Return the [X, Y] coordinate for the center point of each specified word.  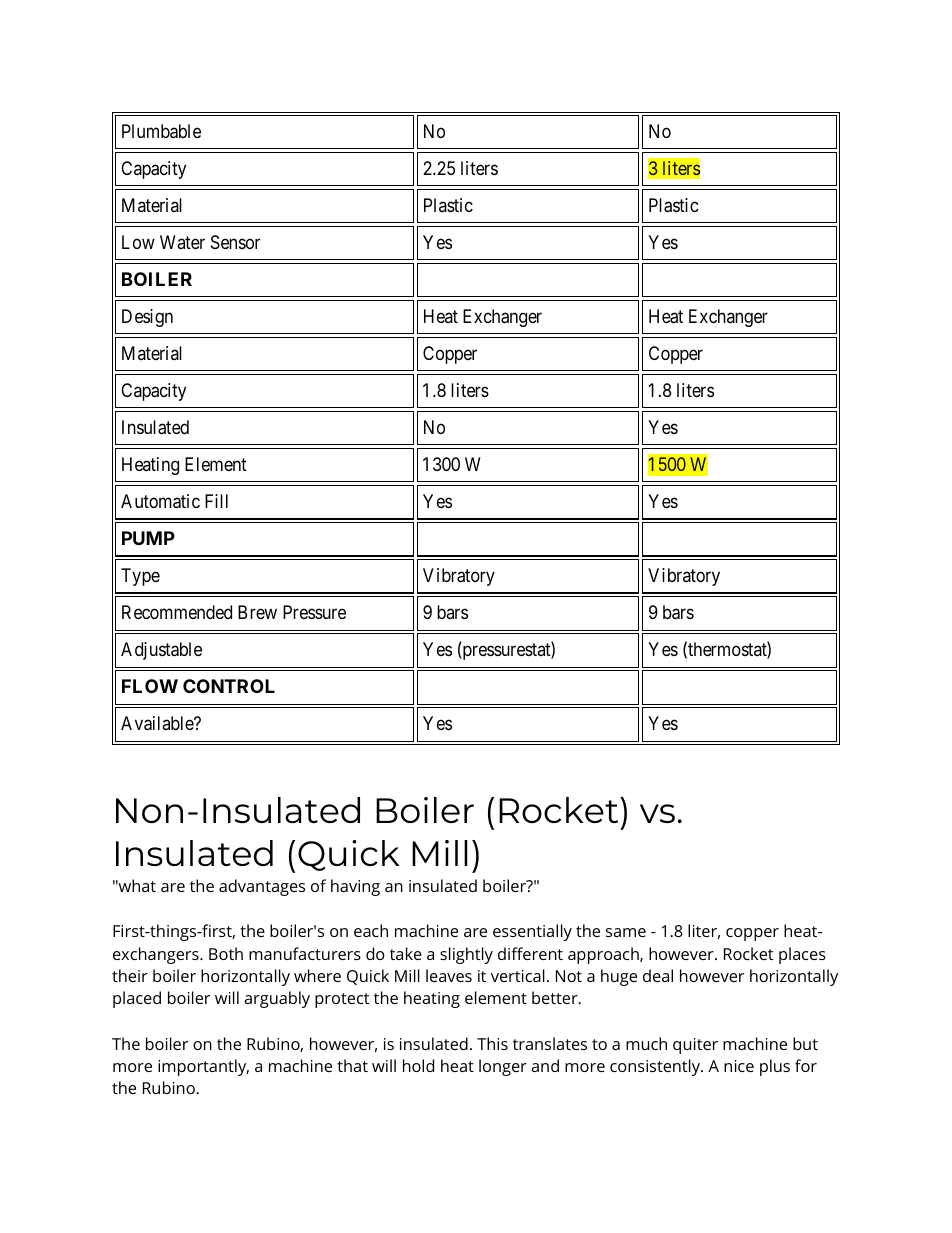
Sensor [235, 242]
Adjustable [161, 651]
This [492, 1043]
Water [182, 242]
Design [147, 318]
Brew [257, 612]
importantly [203, 1067]
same [626, 932]
